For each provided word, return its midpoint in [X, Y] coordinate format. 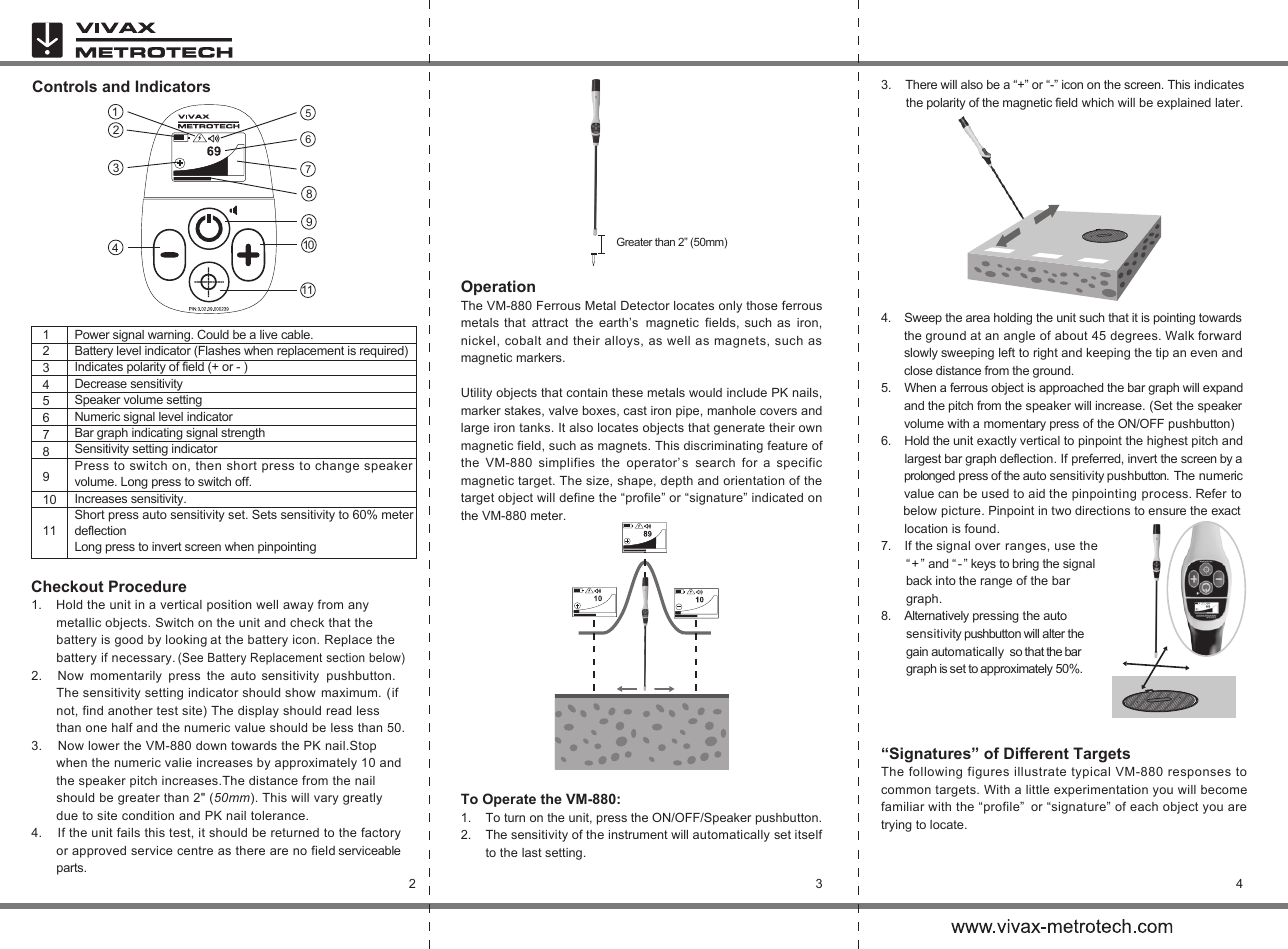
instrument [638, 834]
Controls [65, 86]
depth [677, 482]
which [1098, 102]
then [208, 465]
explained [1184, 104]
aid [1036, 493]
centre [195, 850]
